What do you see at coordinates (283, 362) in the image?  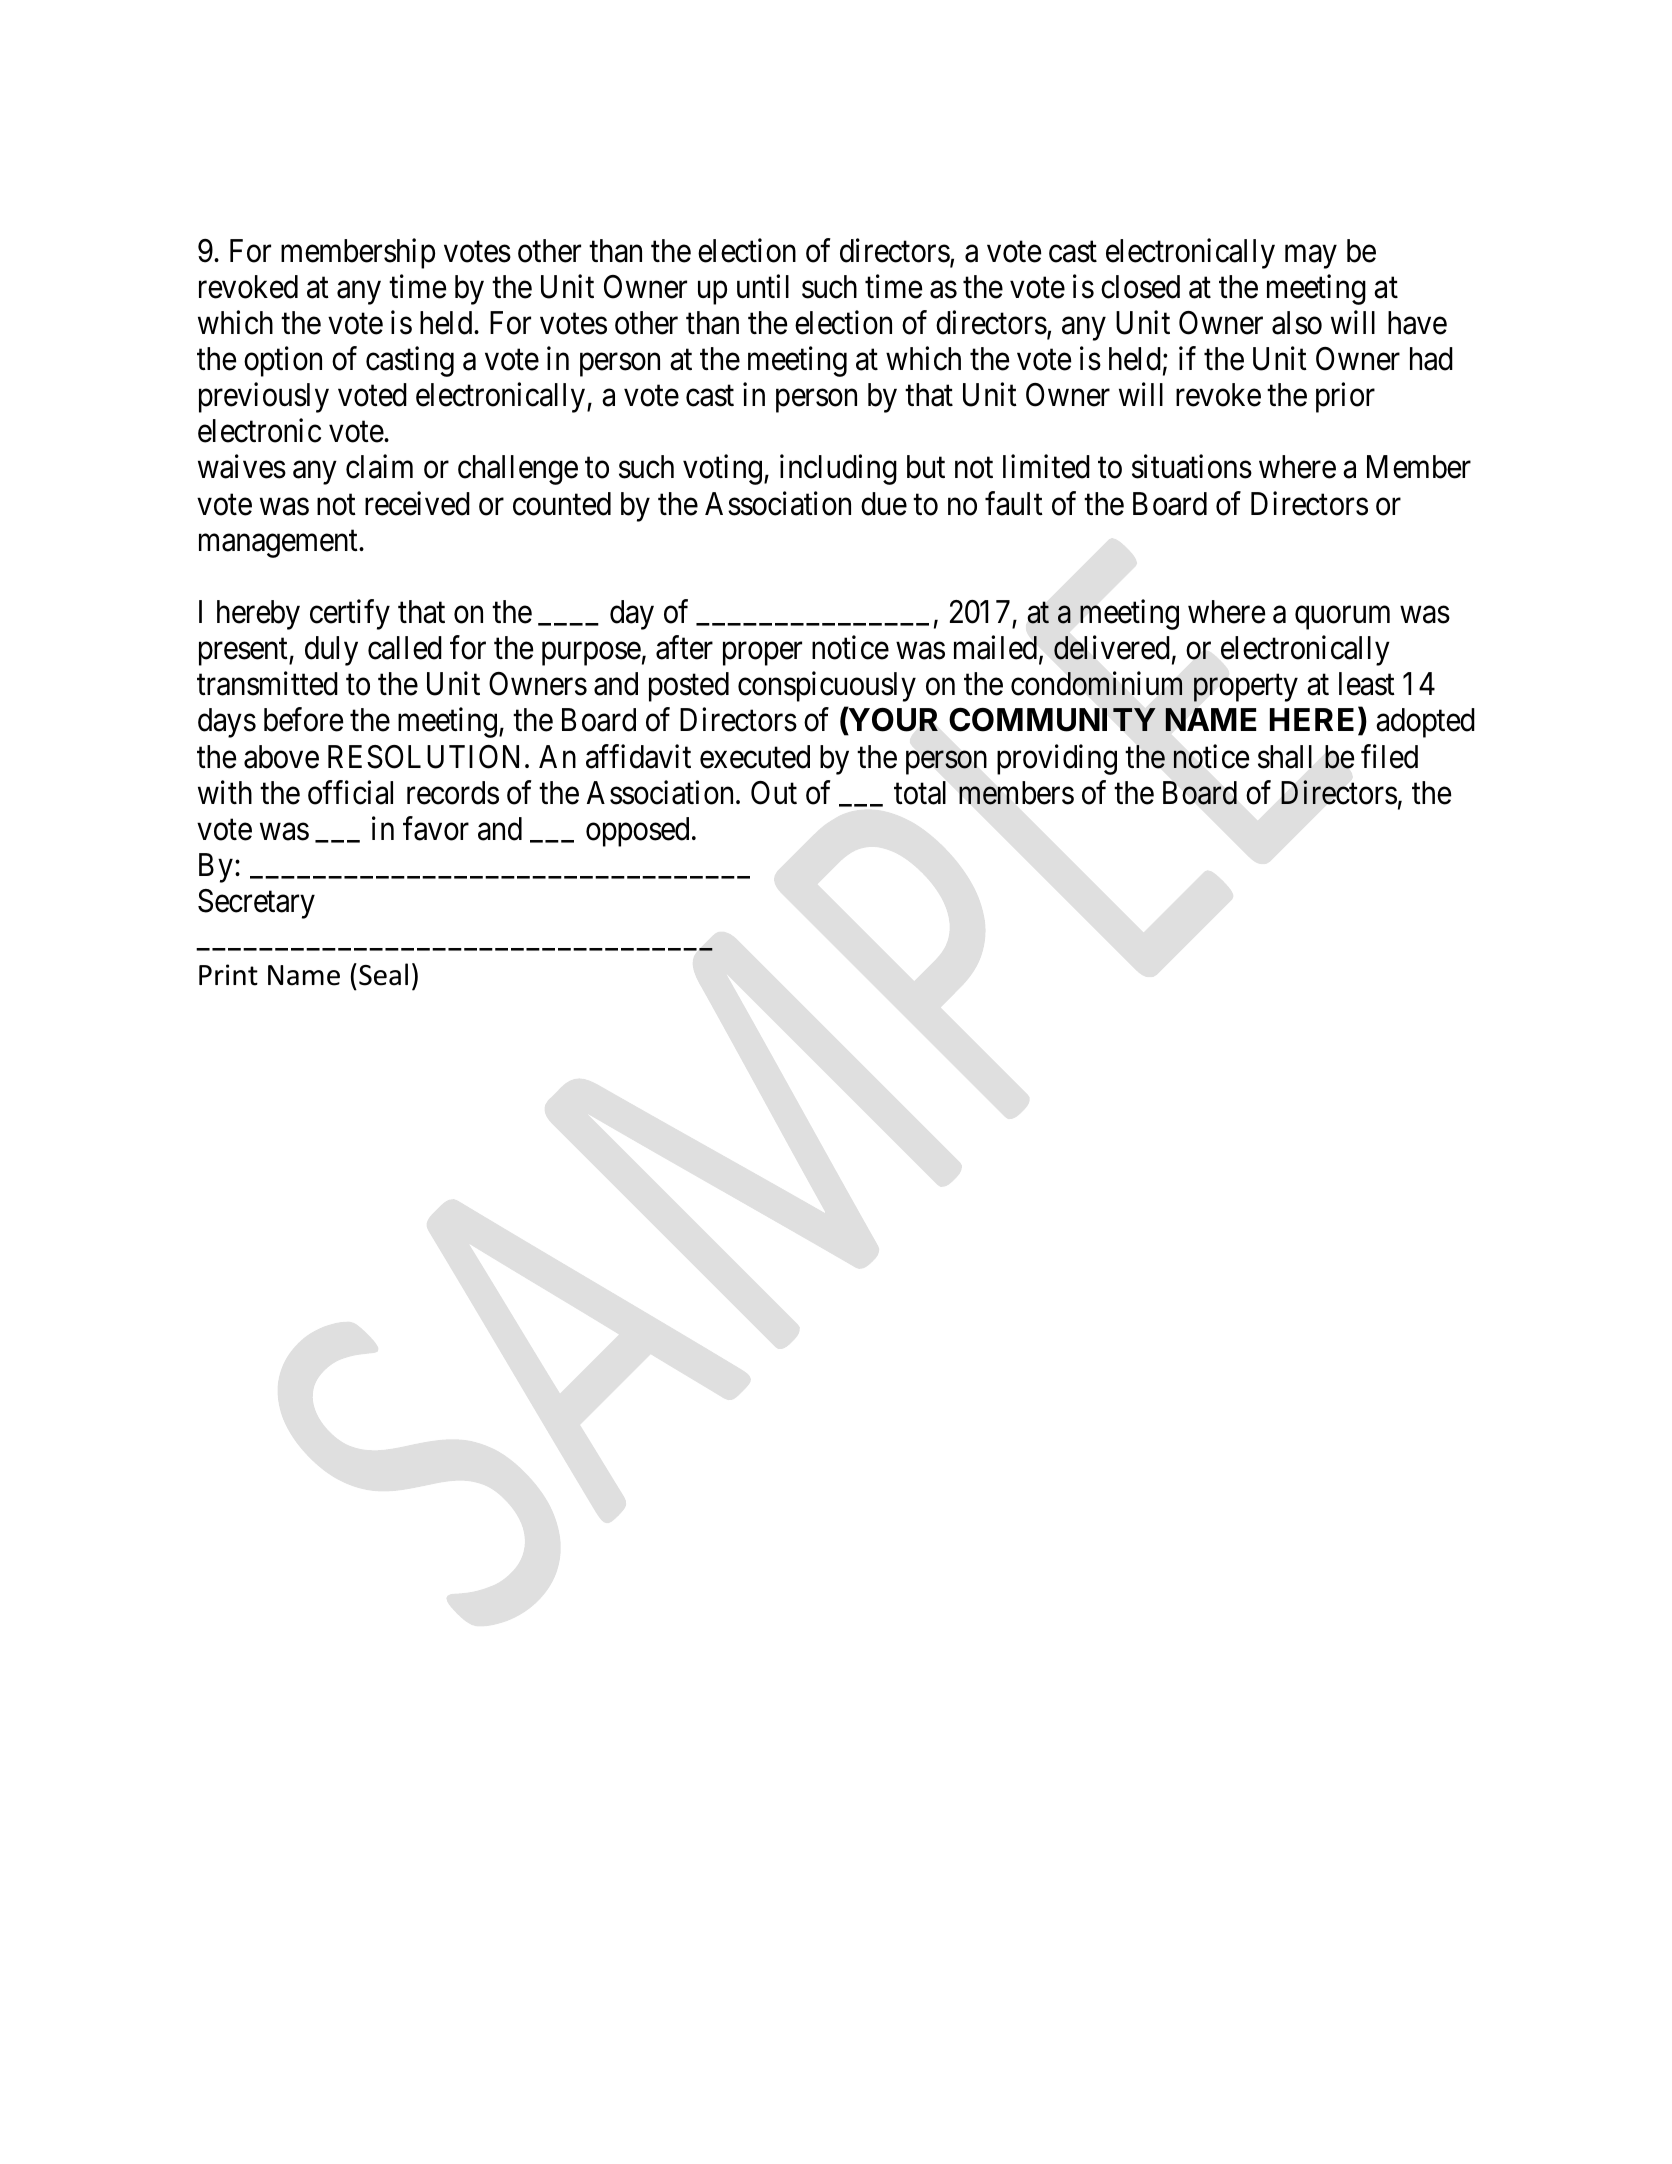 I see `option` at bounding box center [283, 362].
